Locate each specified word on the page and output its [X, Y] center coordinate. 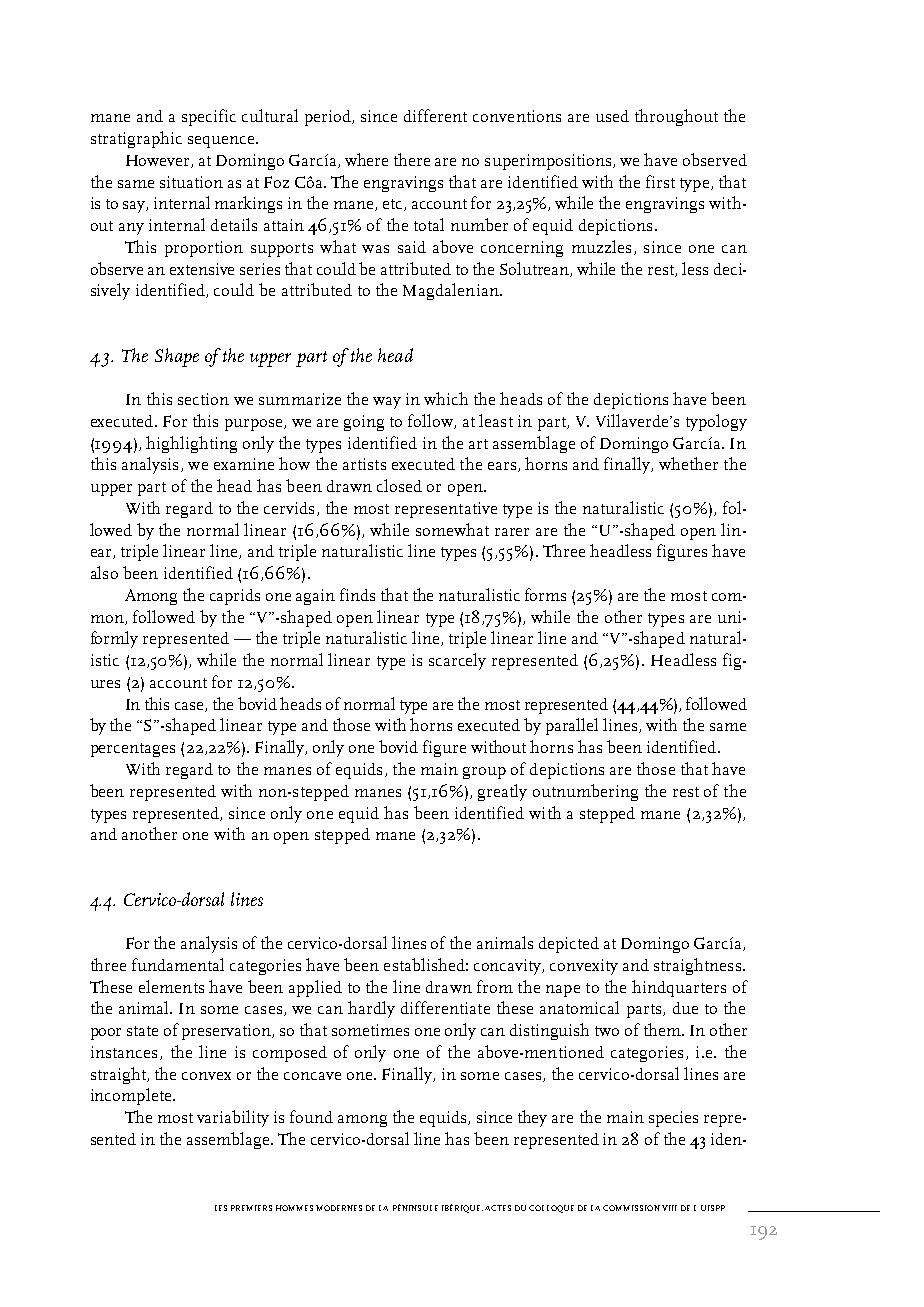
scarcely [457, 661]
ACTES [498, 1208]
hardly [371, 1009]
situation [191, 182]
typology [716, 422]
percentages [133, 750]
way [387, 403]
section [203, 399]
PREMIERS [251, 1208]
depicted [569, 945]
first [660, 181]
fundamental [178, 964]
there [412, 159]
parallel [572, 726]
